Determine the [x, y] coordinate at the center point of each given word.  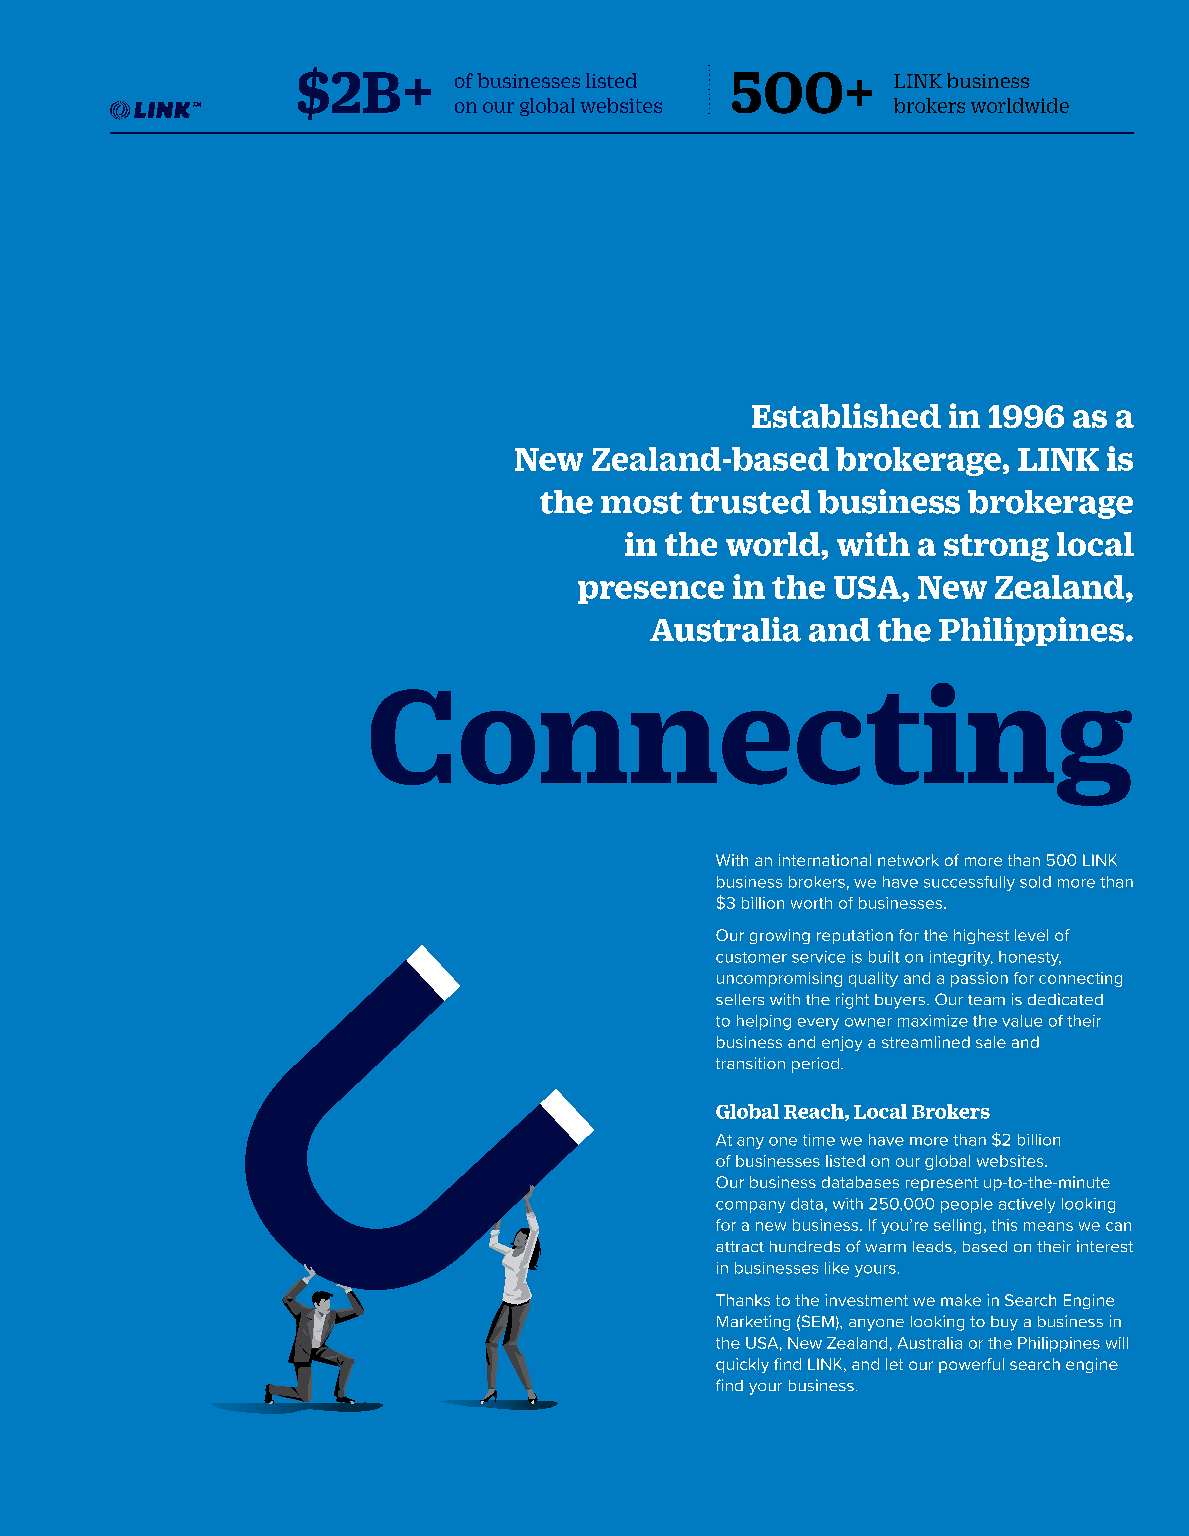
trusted [750, 502]
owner [868, 1022]
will [1117, 1343]
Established [846, 415]
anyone [876, 1325]
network [908, 860]
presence [651, 592]
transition [750, 1063]
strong [996, 548]
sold [1035, 882]
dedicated [1065, 999]
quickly [742, 1365]
